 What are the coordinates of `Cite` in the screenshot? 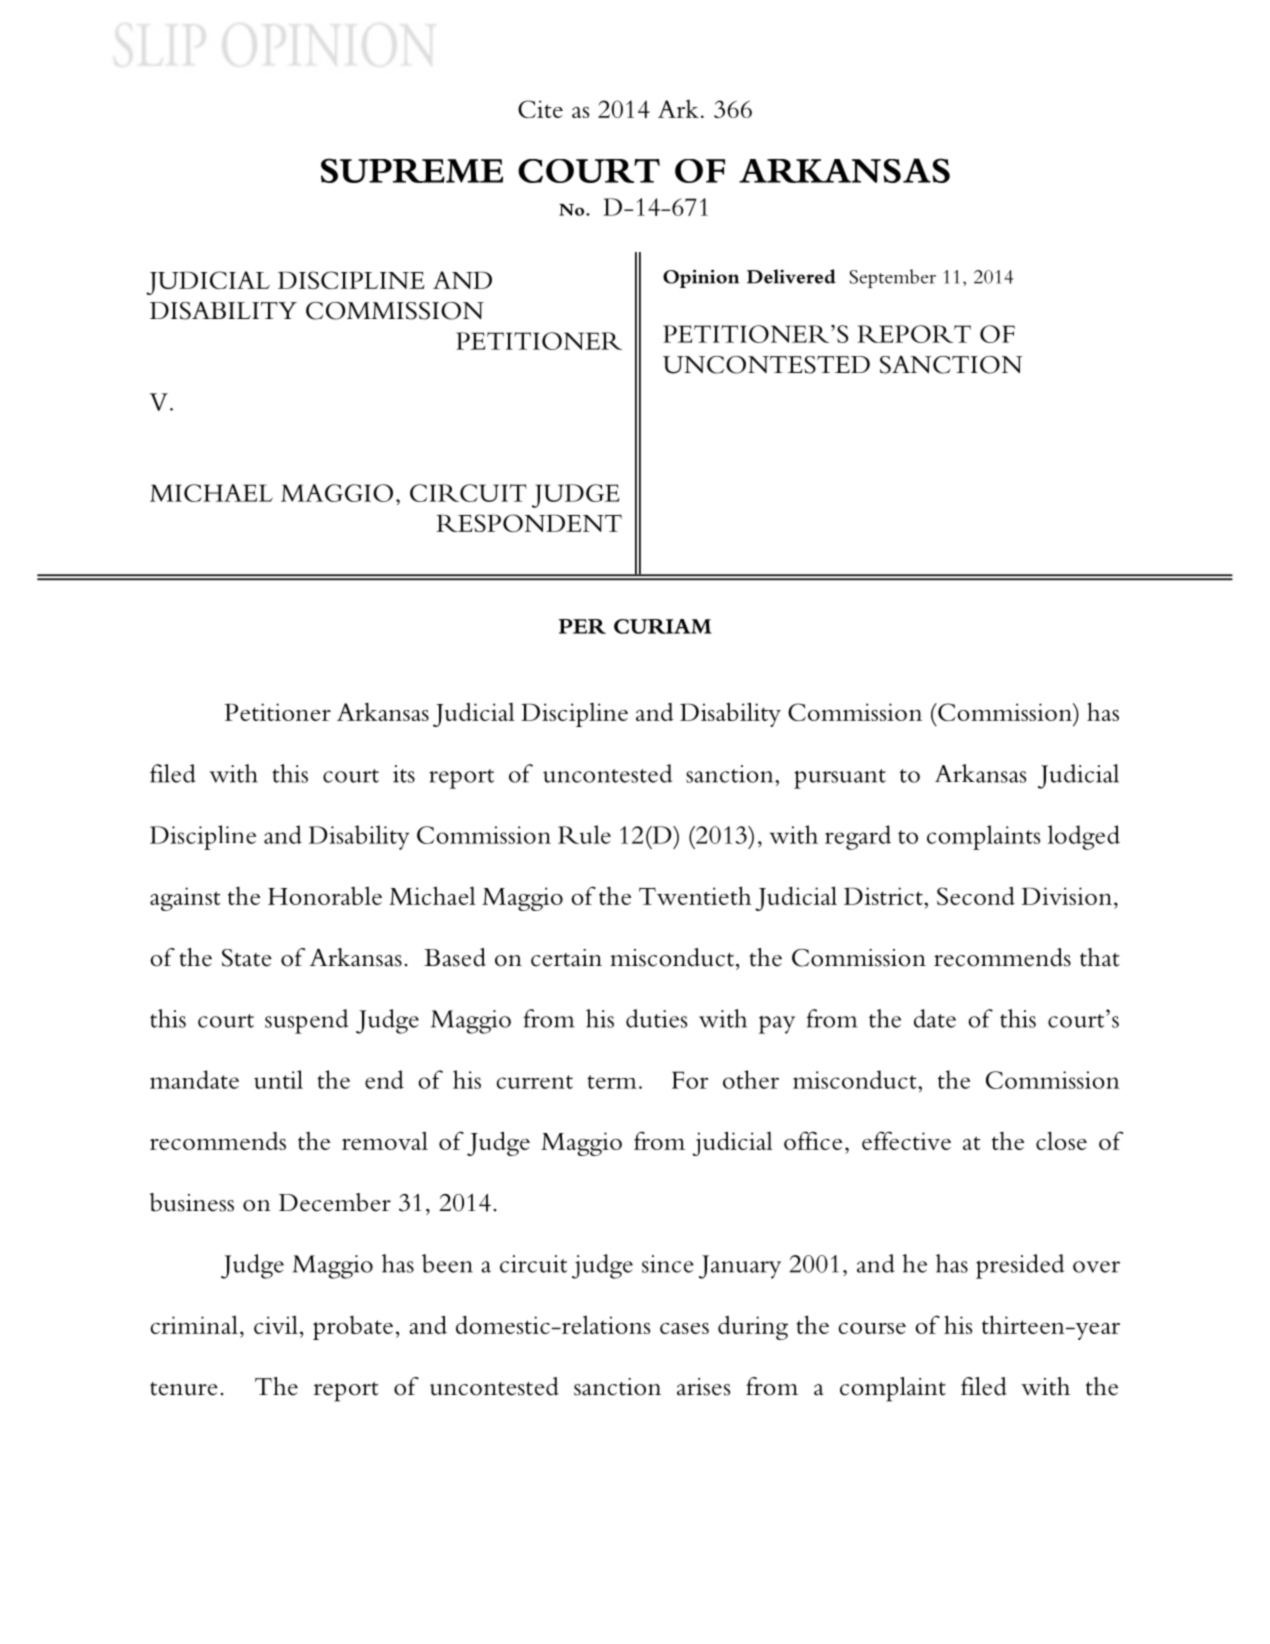 It's located at (540, 109).
